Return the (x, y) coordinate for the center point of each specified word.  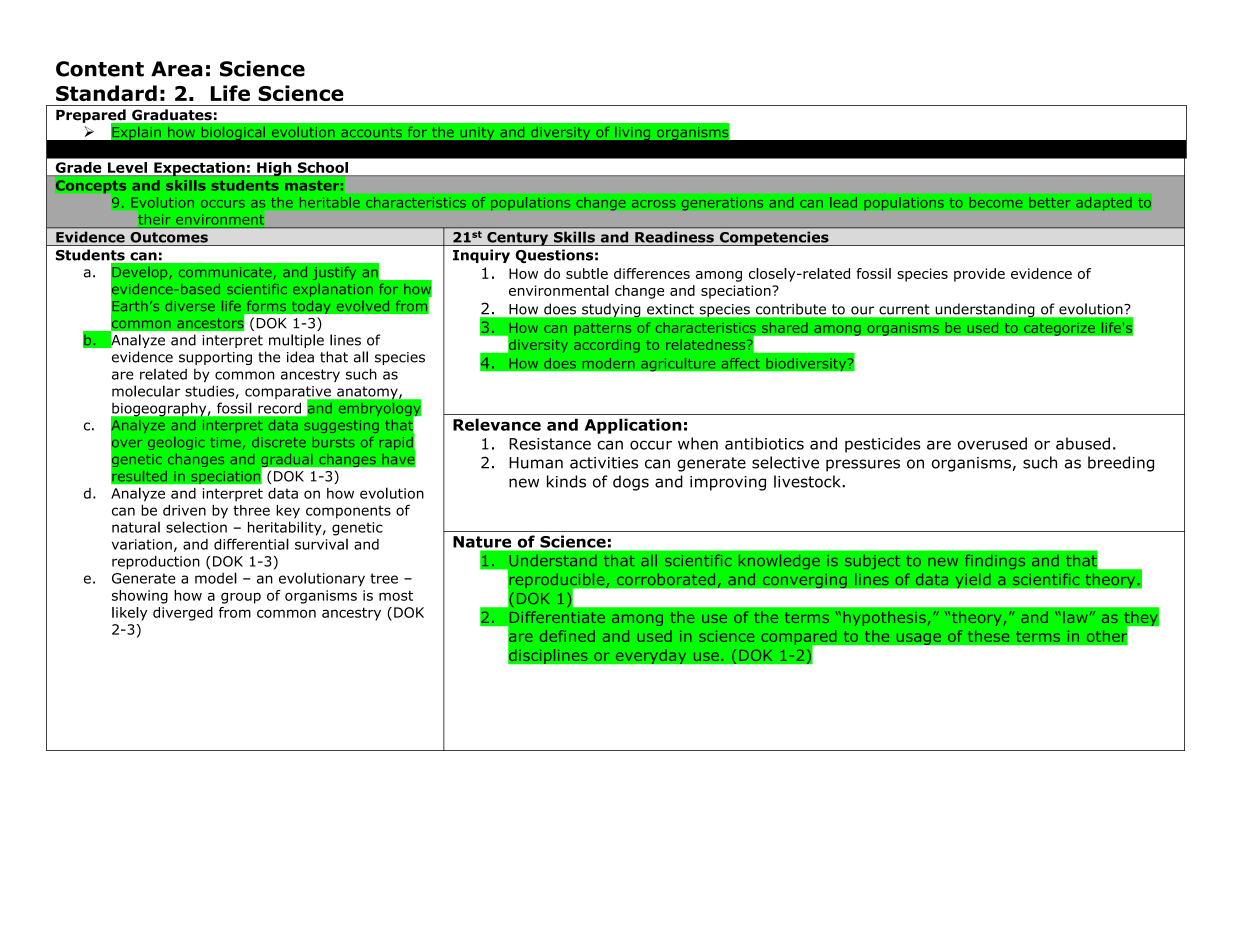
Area (176, 69)
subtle (587, 273)
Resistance (550, 444)
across (654, 204)
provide (979, 275)
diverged (183, 614)
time (226, 442)
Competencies (774, 238)
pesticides (882, 445)
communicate (225, 272)
